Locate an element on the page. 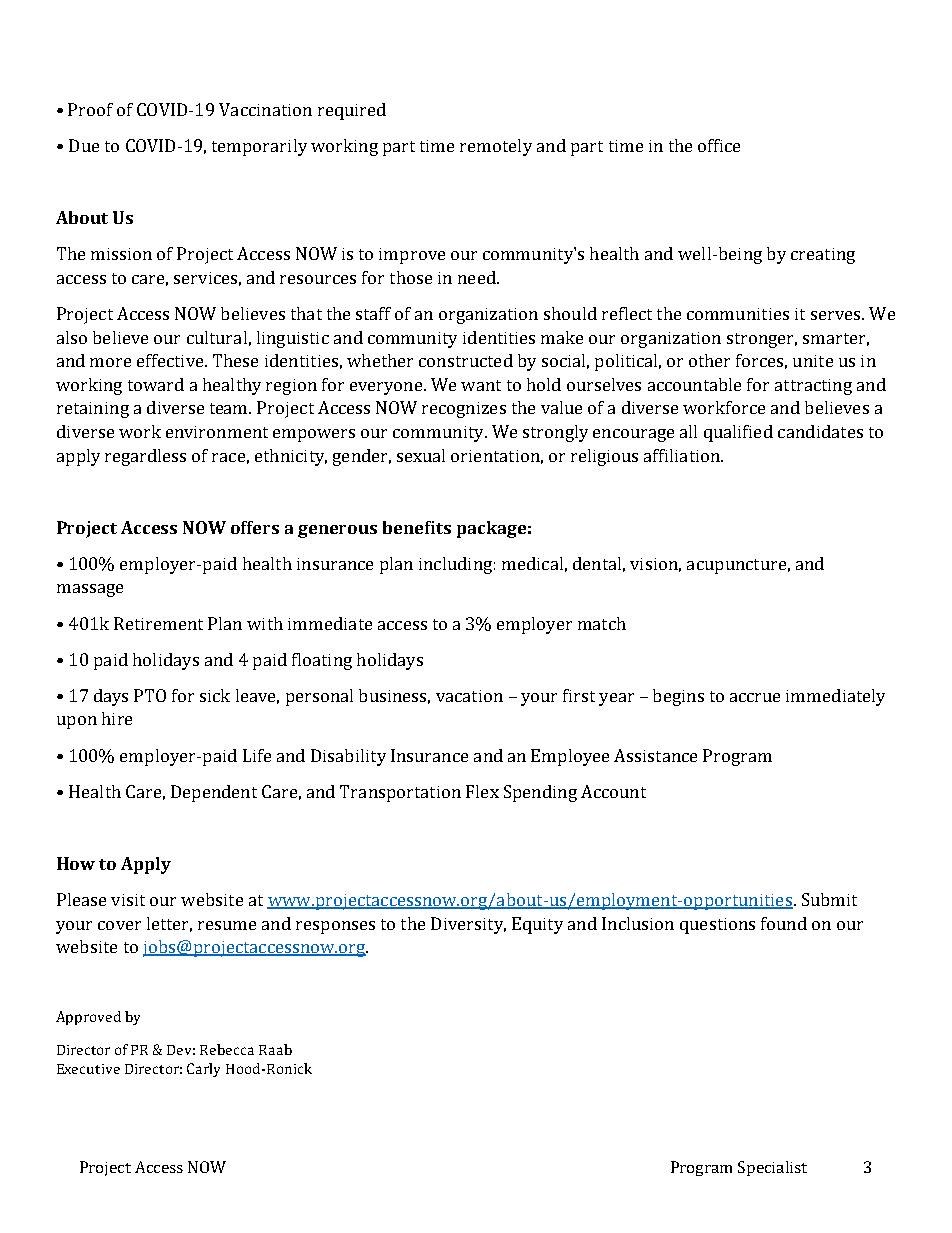  regardless is located at coordinates (145, 457).
